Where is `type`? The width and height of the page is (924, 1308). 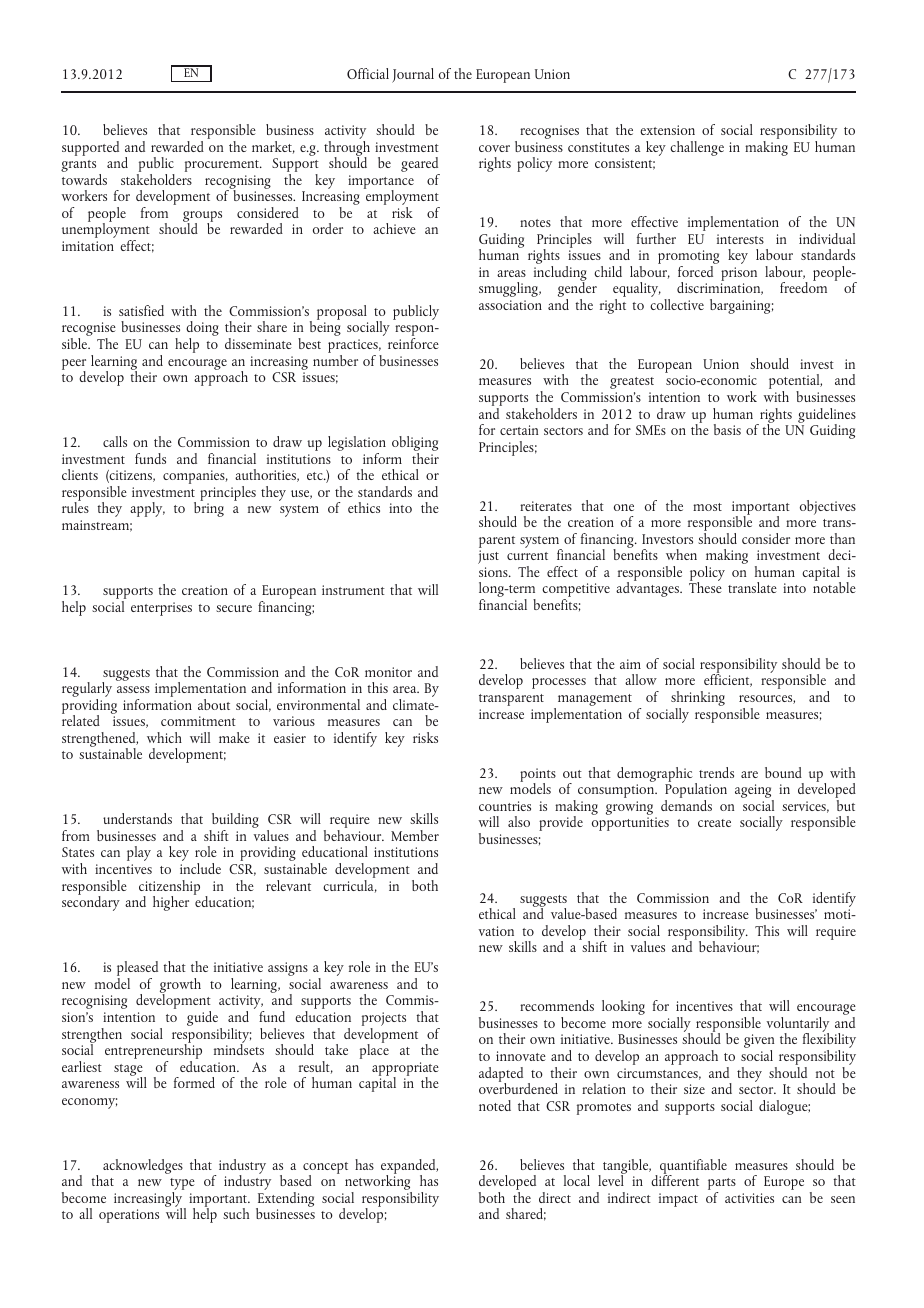 type is located at coordinates (182, 1185).
